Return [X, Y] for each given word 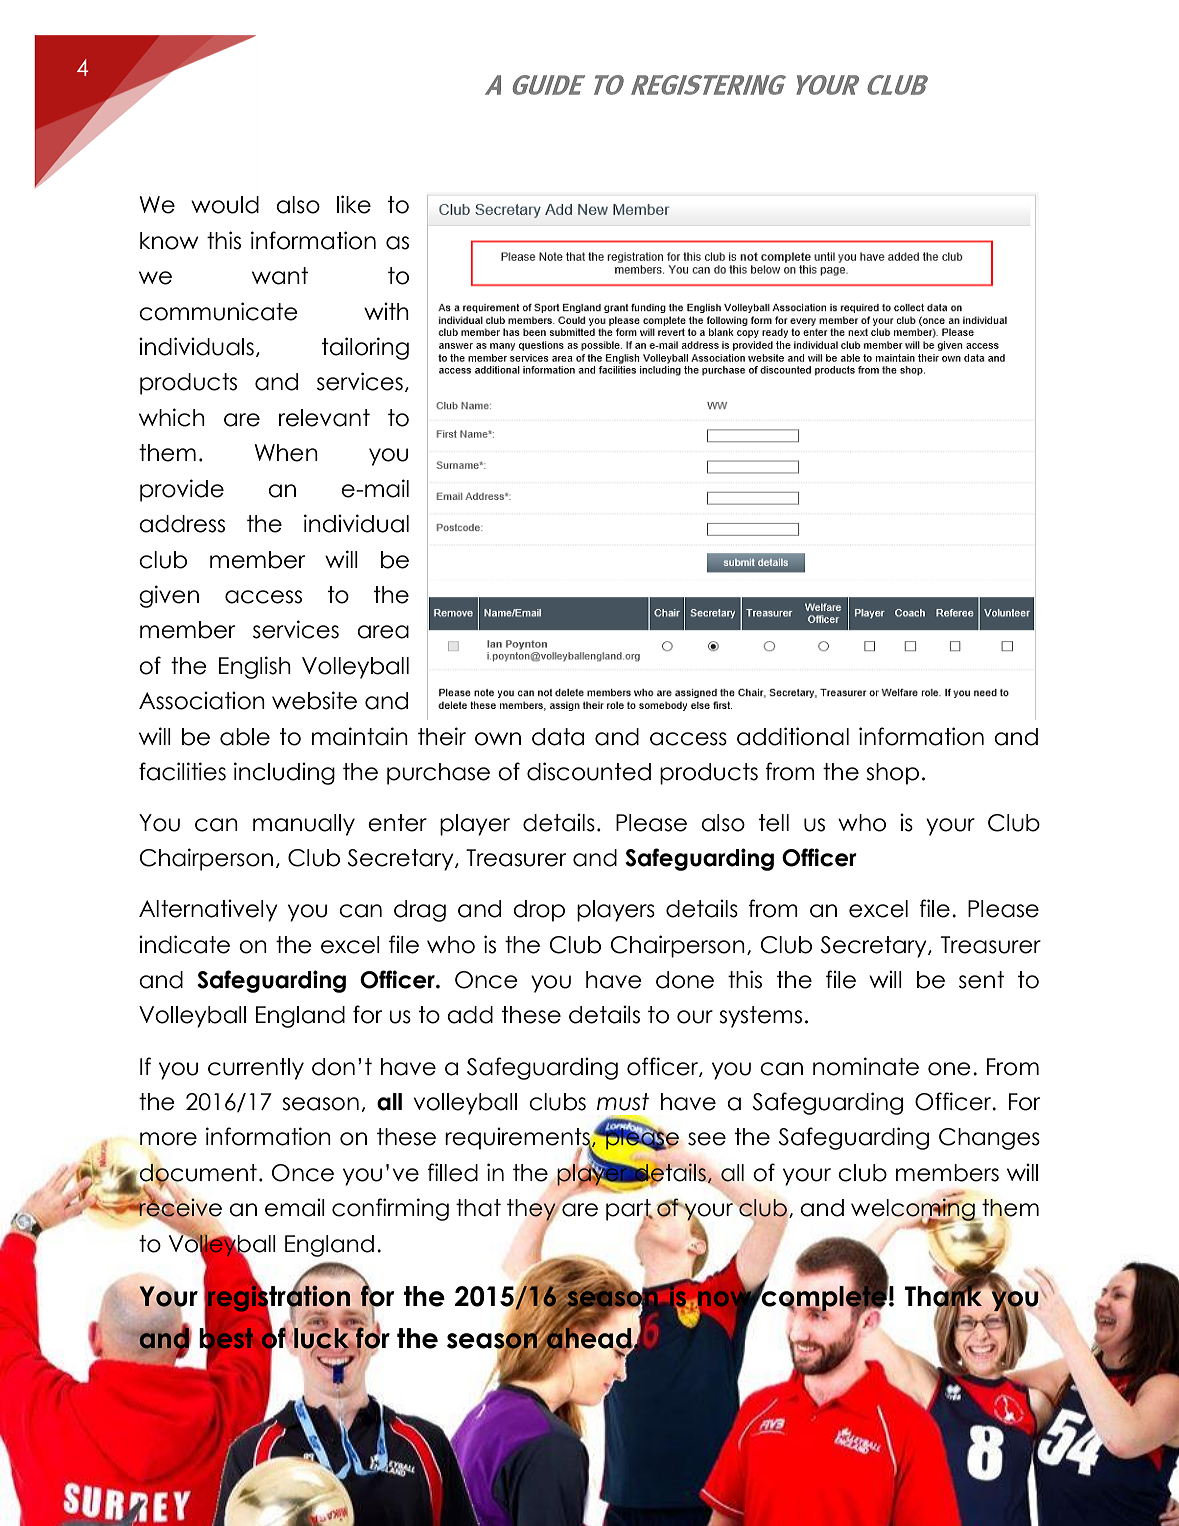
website [314, 700]
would [225, 205]
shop [892, 774]
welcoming [914, 1210]
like [354, 204]
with [386, 311]
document [198, 1173]
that [478, 1208]
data [558, 737]
